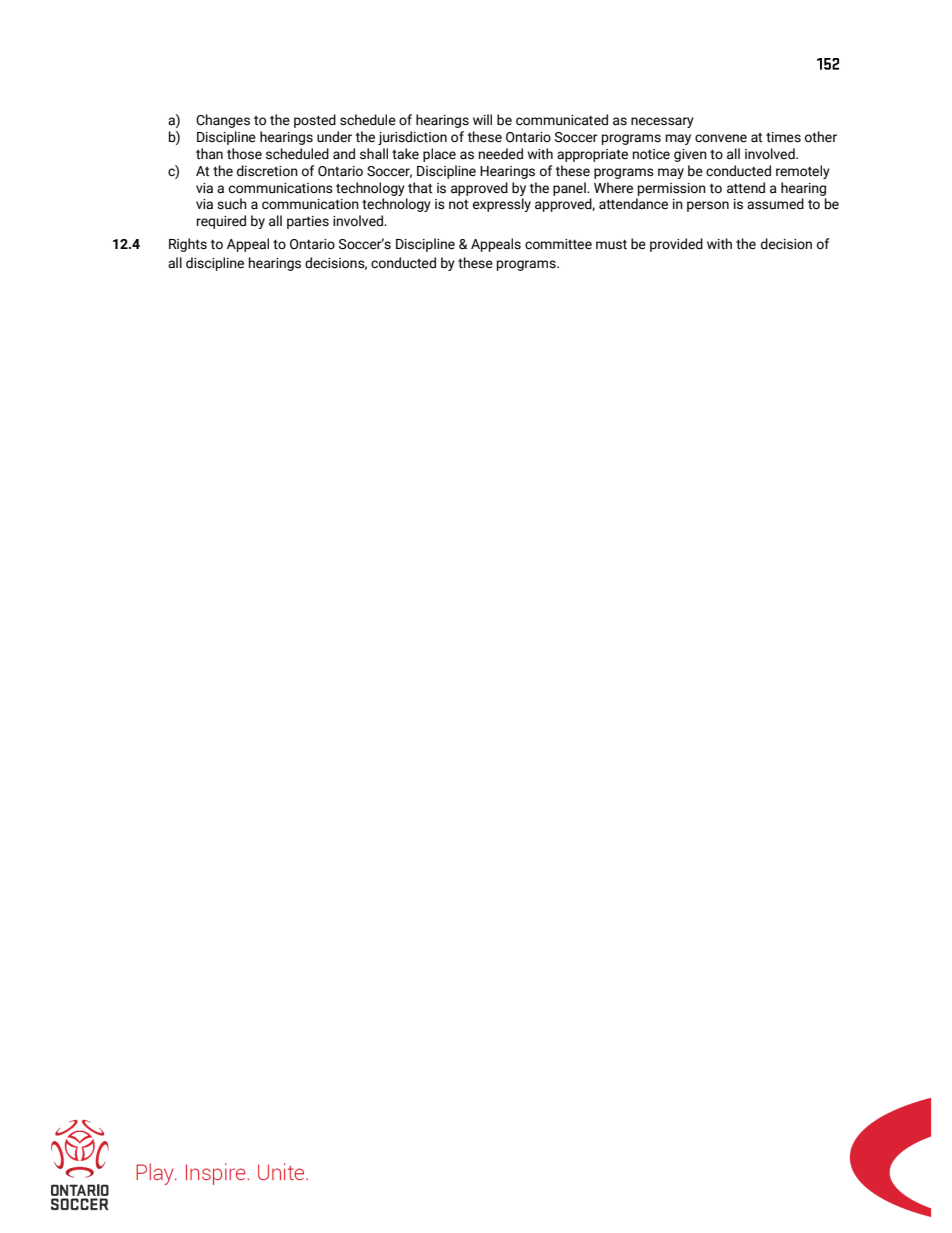  What do you see at coordinates (502, 205) in the screenshot?
I see `expressly` at bounding box center [502, 205].
